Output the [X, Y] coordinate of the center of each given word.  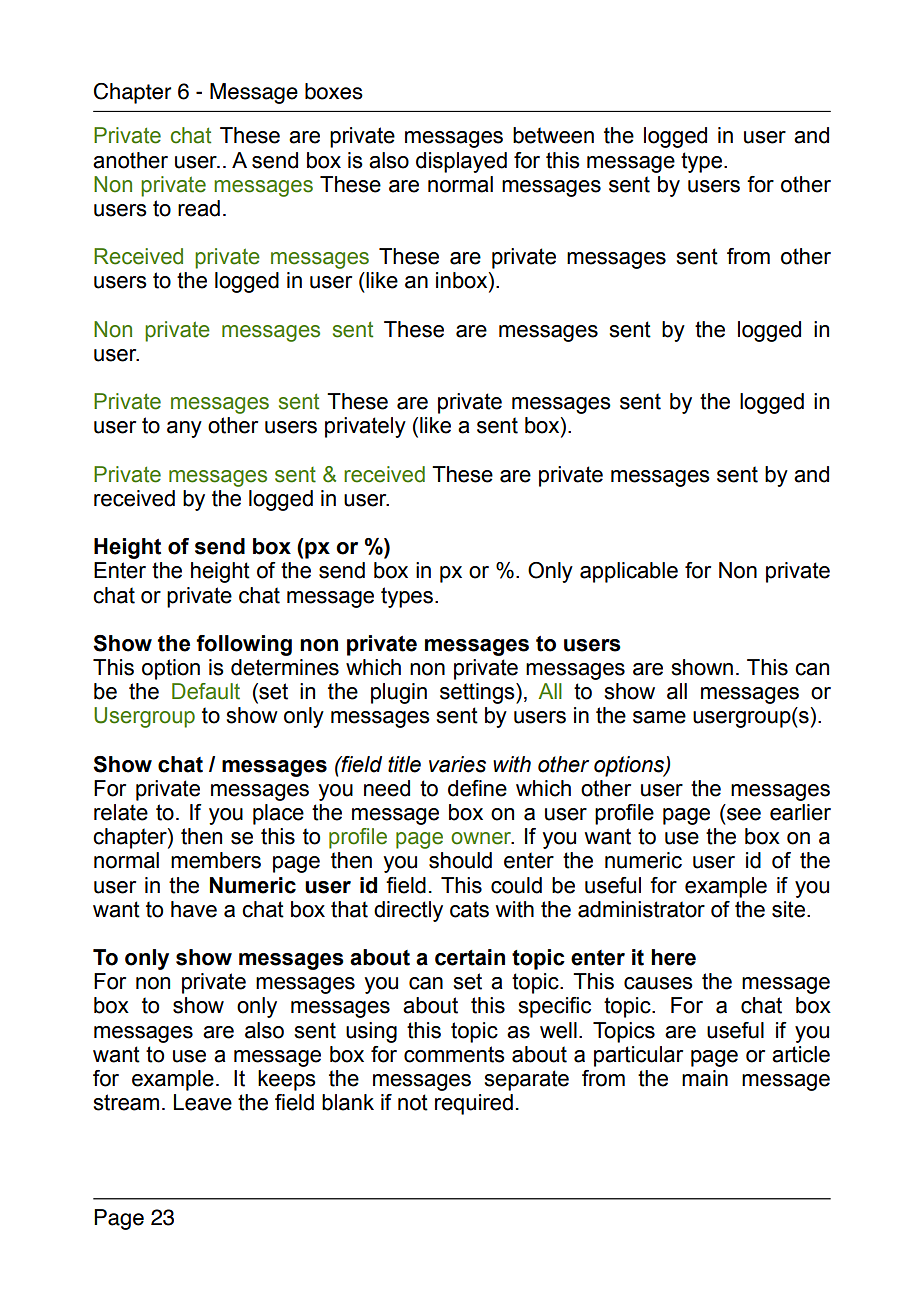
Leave [203, 1102]
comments [454, 1054]
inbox [463, 281]
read [199, 208]
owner [482, 838]
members [216, 860]
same [659, 717]
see [744, 814]
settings [478, 693]
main [705, 1078]
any [184, 429]
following [244, 645]
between [553, 135]
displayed [461, 162]
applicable [629, 572]
